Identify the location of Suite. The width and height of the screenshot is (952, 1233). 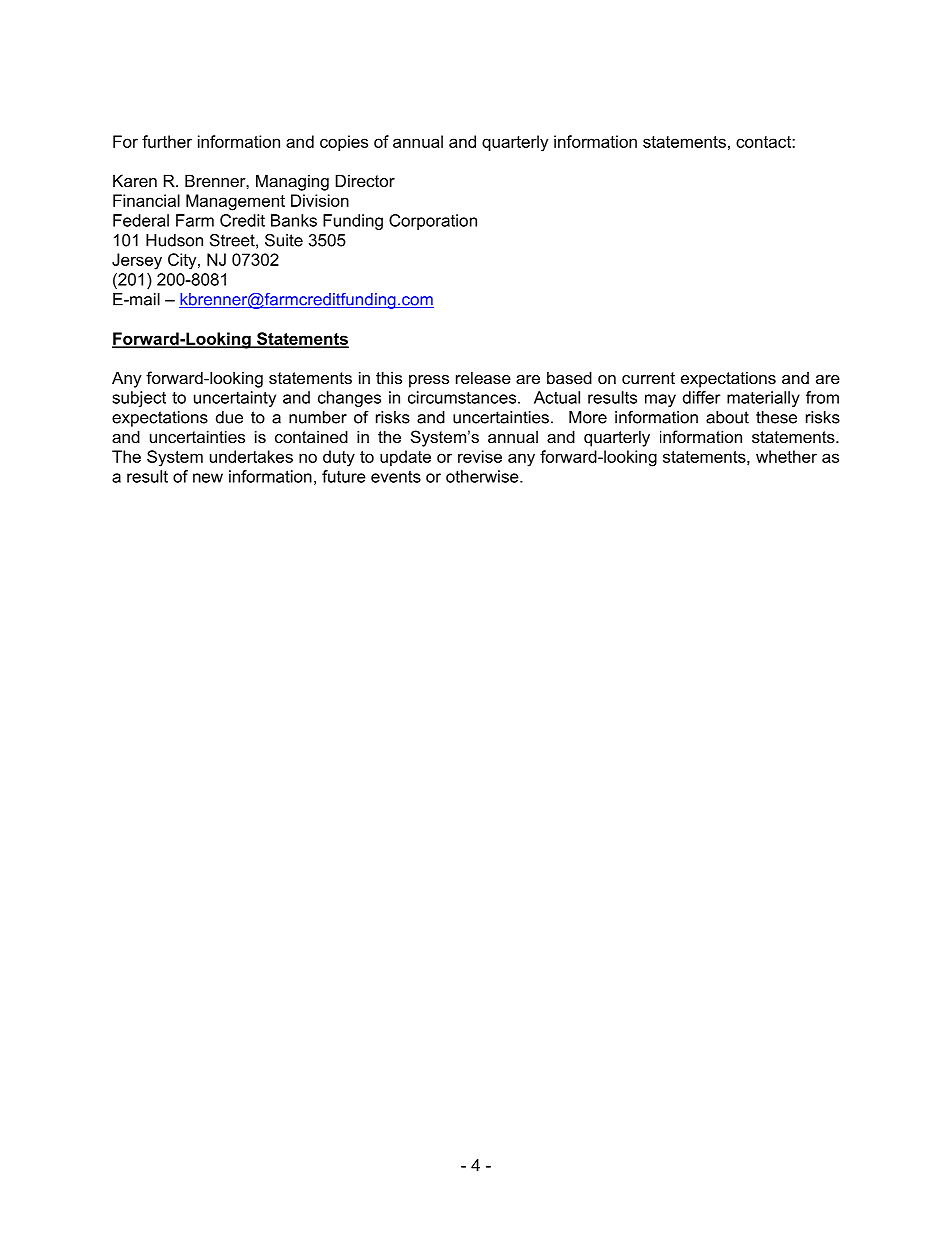
(284, 240).
